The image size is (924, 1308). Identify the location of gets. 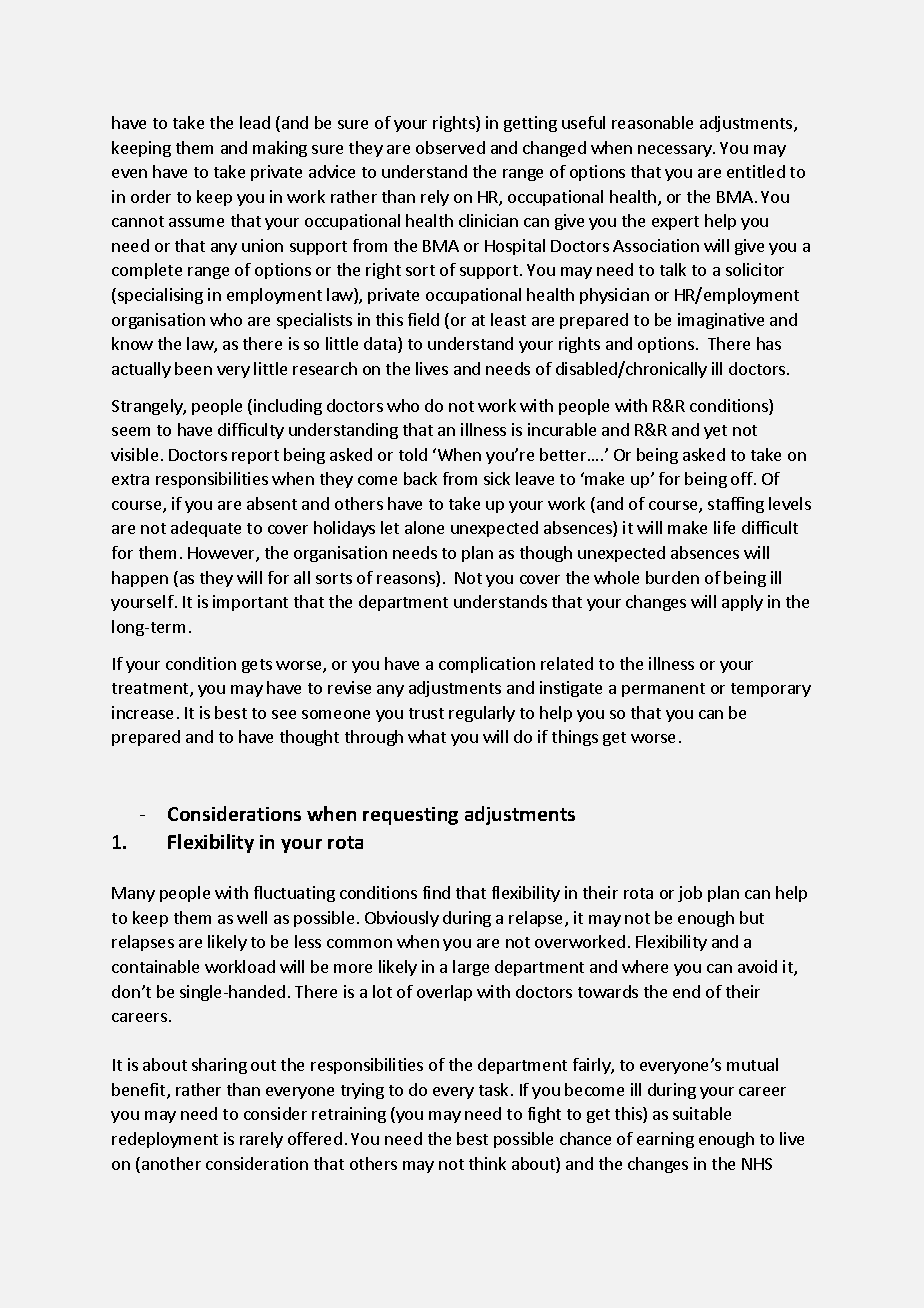
(257, 666).
